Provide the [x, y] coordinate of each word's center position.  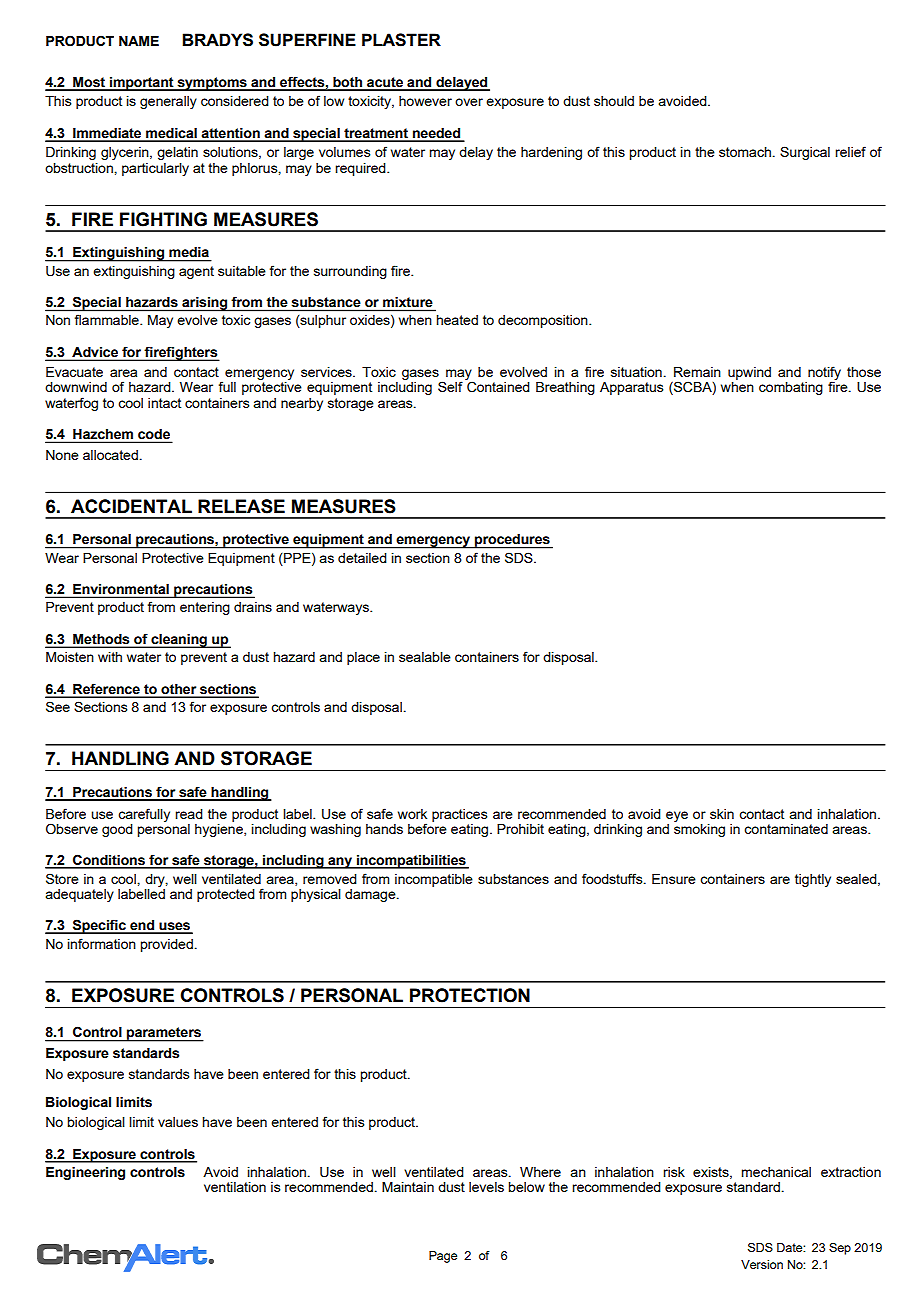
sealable [425, 657]
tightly [813, 880]
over [469, 102]
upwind [749, 373]
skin [722, 814]
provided [166, 945]
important [142, 84]
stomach [745, 152]
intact [164, 403]
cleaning [179, 641]
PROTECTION [470, 995]
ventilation [235, 1187]
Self [450, 386]
